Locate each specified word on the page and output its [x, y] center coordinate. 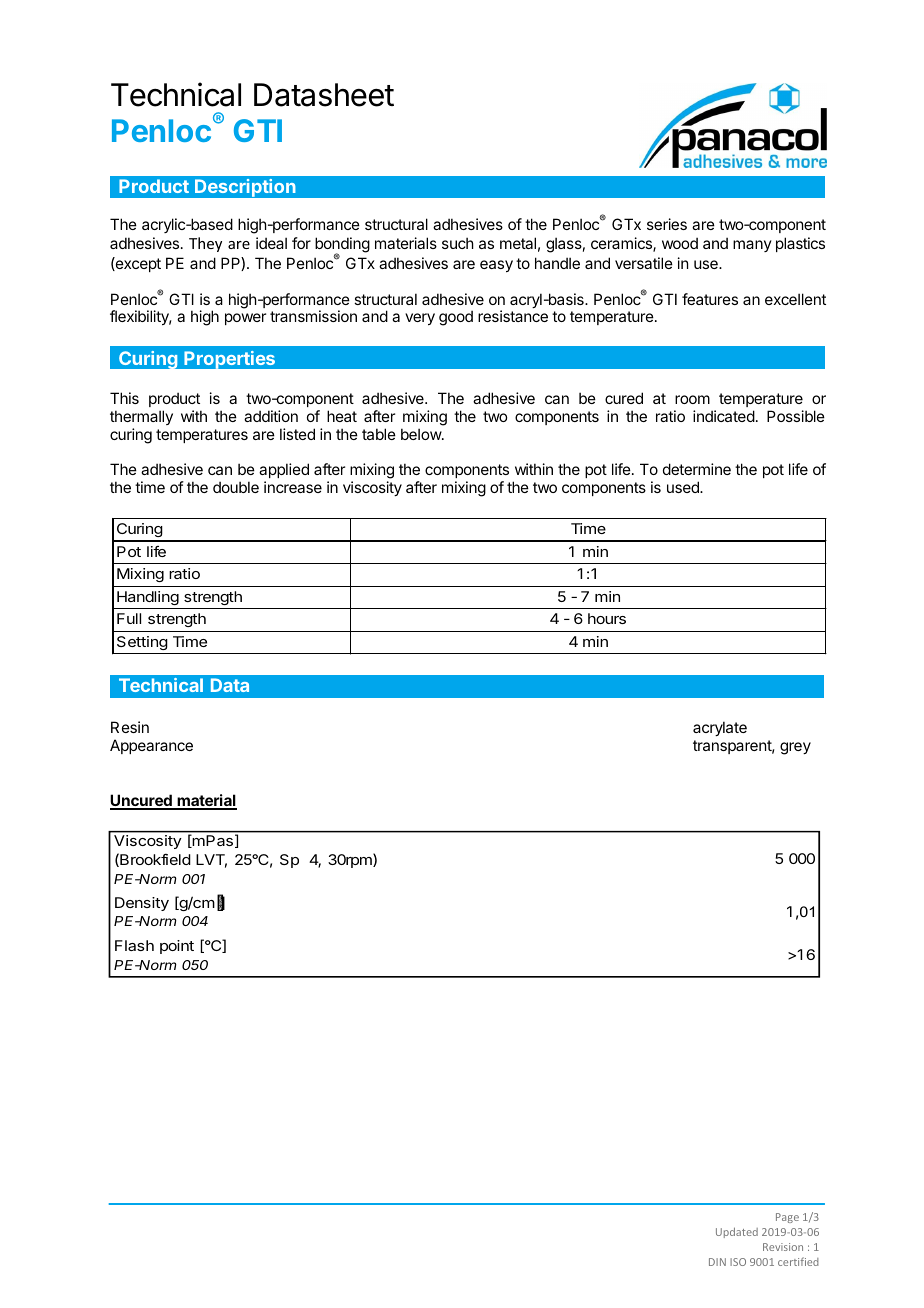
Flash [134, 945]
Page [787, 1218]
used [684, 487]
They [205, 244]
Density [142, 904]
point [177, 947]
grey [795, 748]
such [458, 243]
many [752, 246]
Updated [737, 1232]
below [422, 434]
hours [607, 618]
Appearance [151, 746]
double [236, 487]
